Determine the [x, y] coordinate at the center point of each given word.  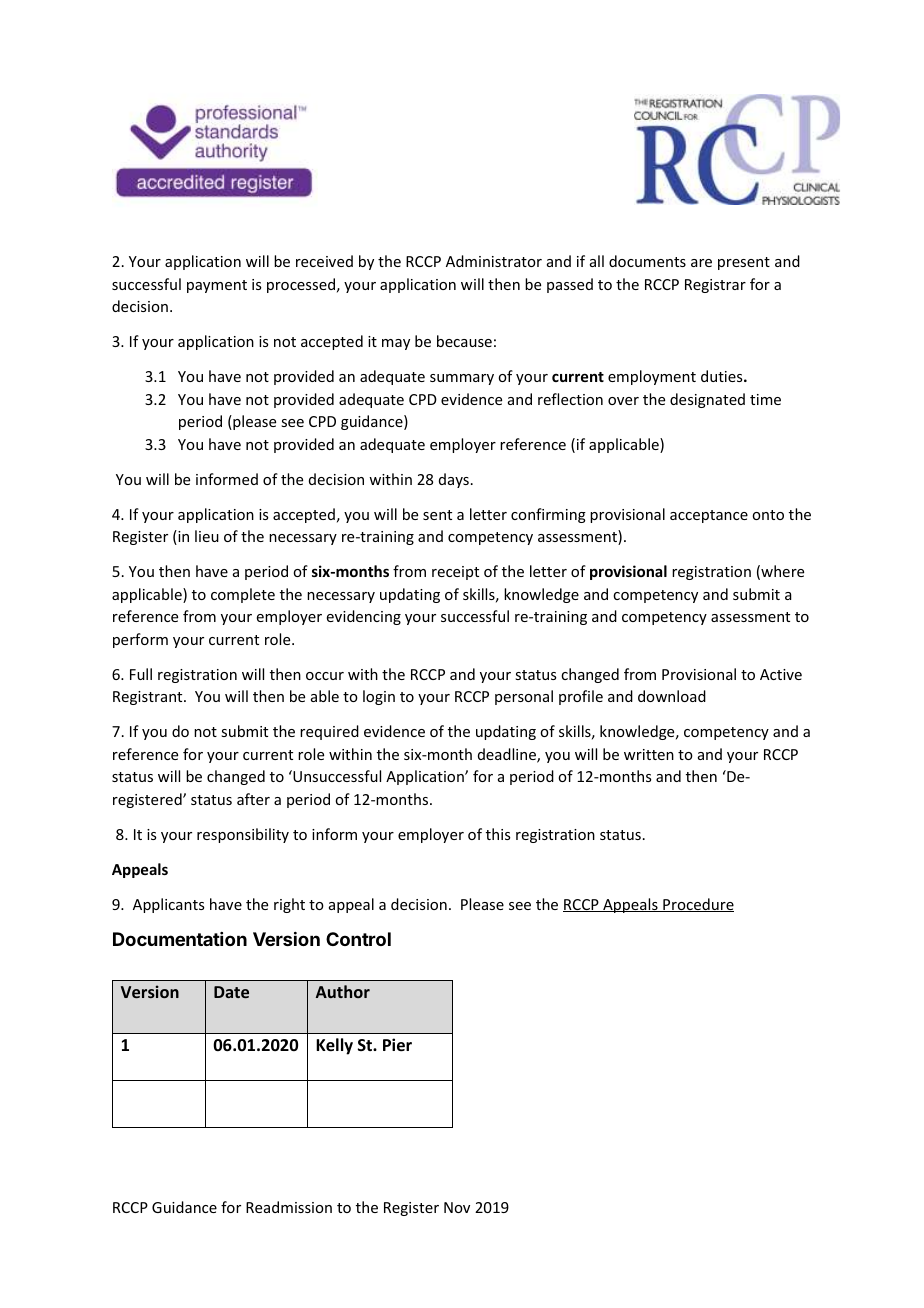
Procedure [697, 905]
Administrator [494, 261]
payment [217, 286]
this [498, 834]
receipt [455, 573]
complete [243, 595]
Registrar [715, 286]
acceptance [709, 516]
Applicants [168, 905]
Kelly [334, 1046]
